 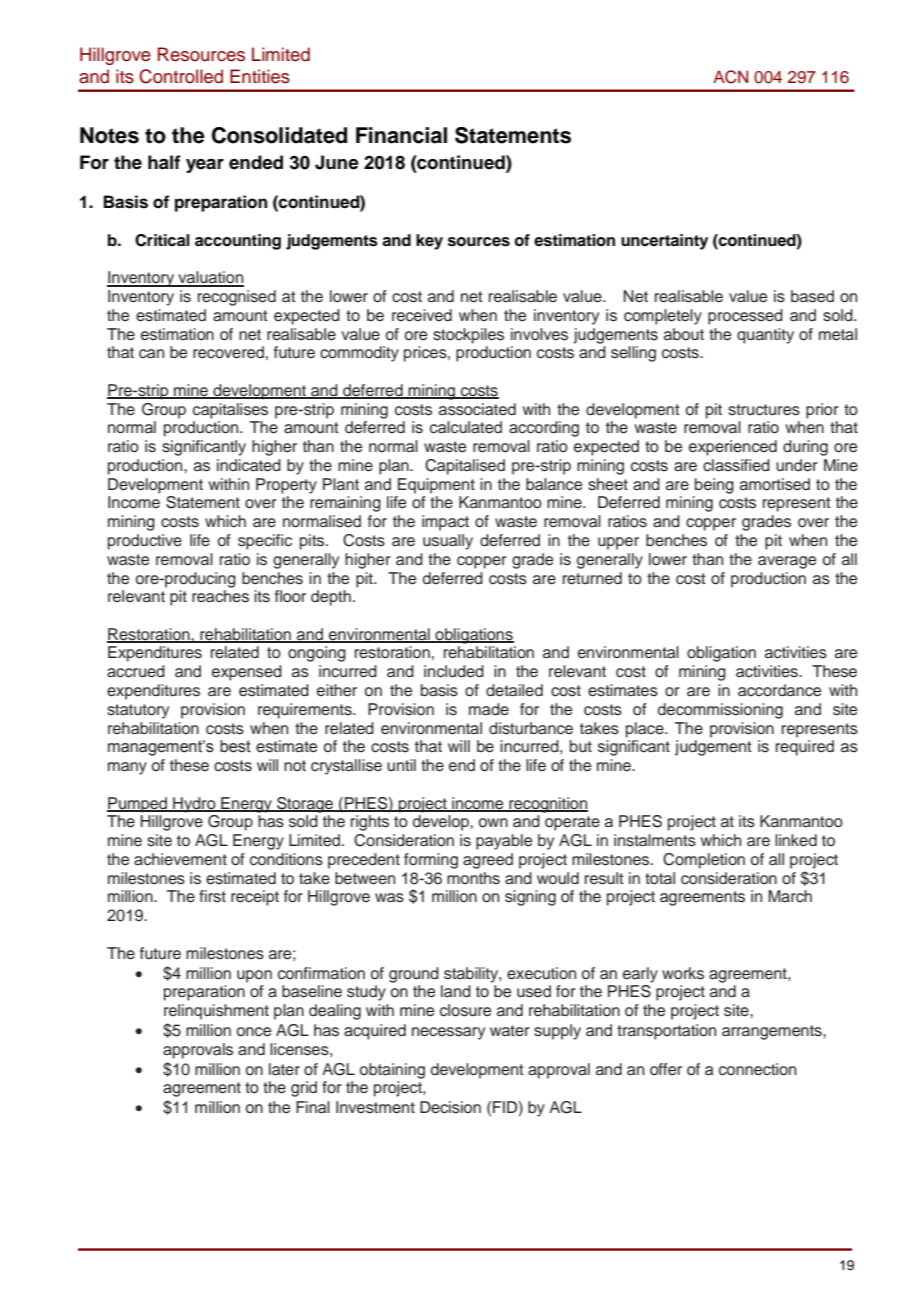 I want to click on linked, so click(x=796, y=840).
